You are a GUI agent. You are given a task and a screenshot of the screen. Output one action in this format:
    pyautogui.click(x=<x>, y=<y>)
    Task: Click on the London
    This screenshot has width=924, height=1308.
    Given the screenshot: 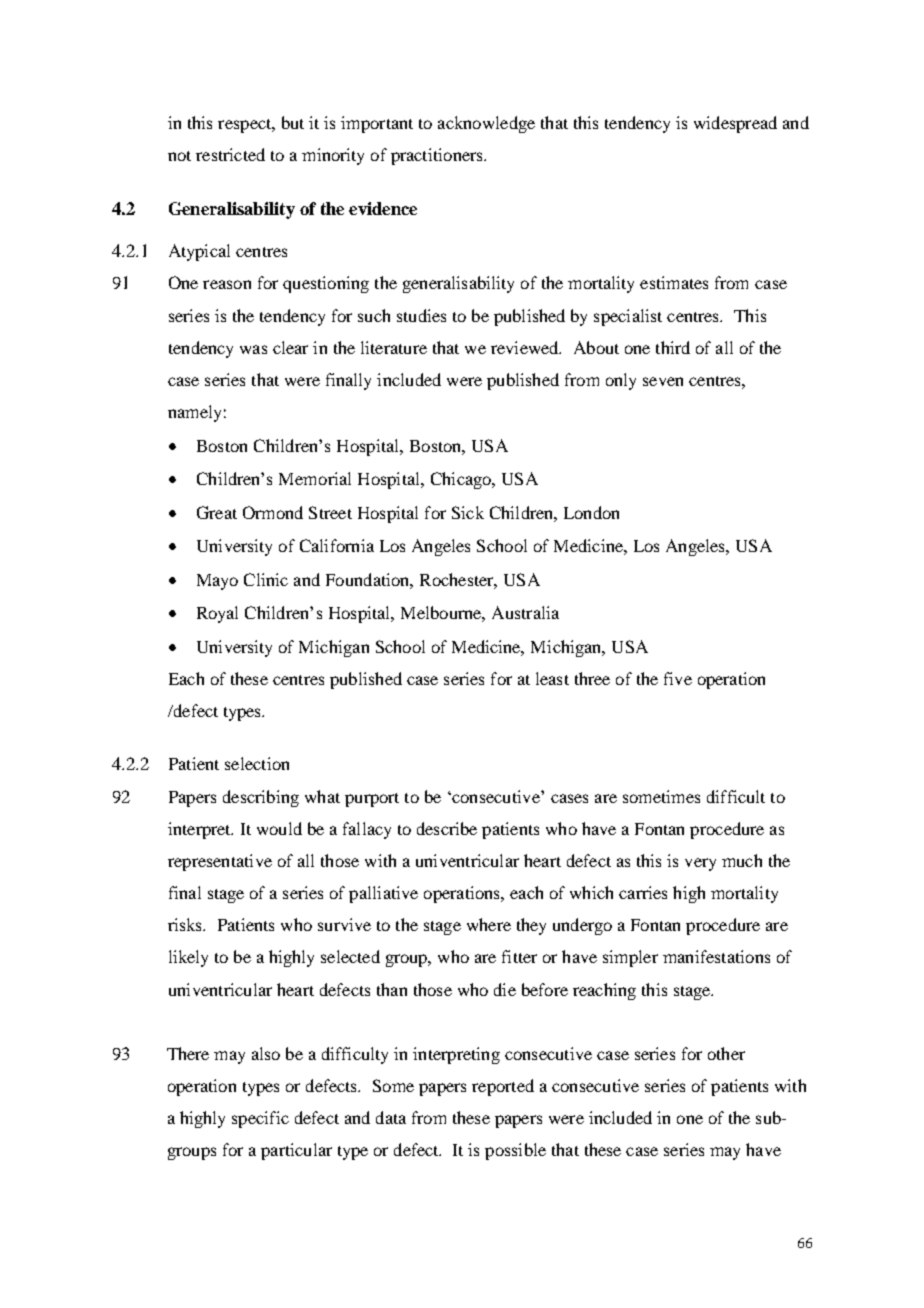 What is the action you would take?
    pyautogui.click(x=591, y=512)
